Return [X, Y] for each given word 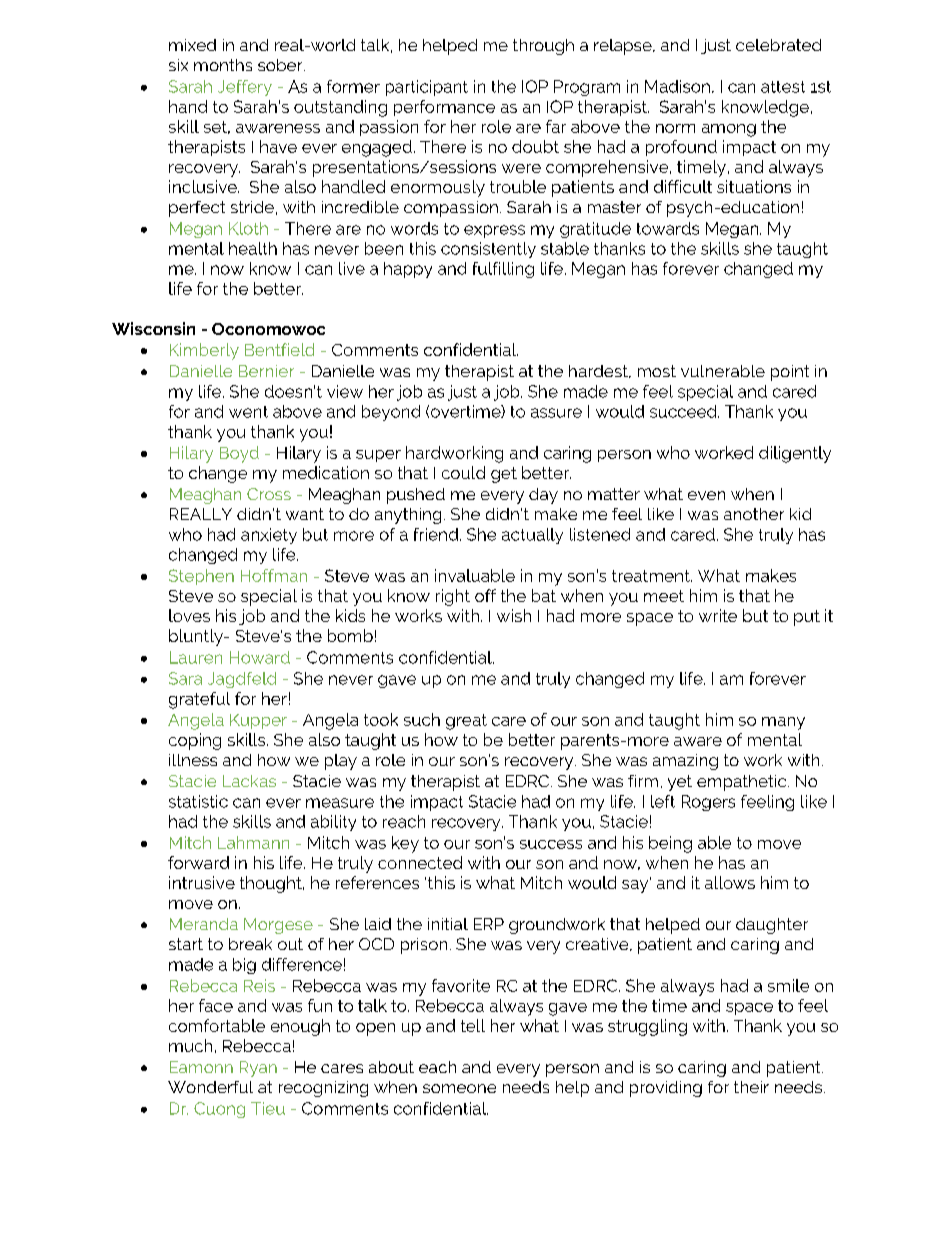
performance [444, 108]
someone [459, 1088]
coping [195, 741]
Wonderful [210, 1087]
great [466, 722]
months [223, 65]
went [248, 412]
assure [556, 413]
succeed [684, 411]
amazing [685, 762]
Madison [677, 86]
